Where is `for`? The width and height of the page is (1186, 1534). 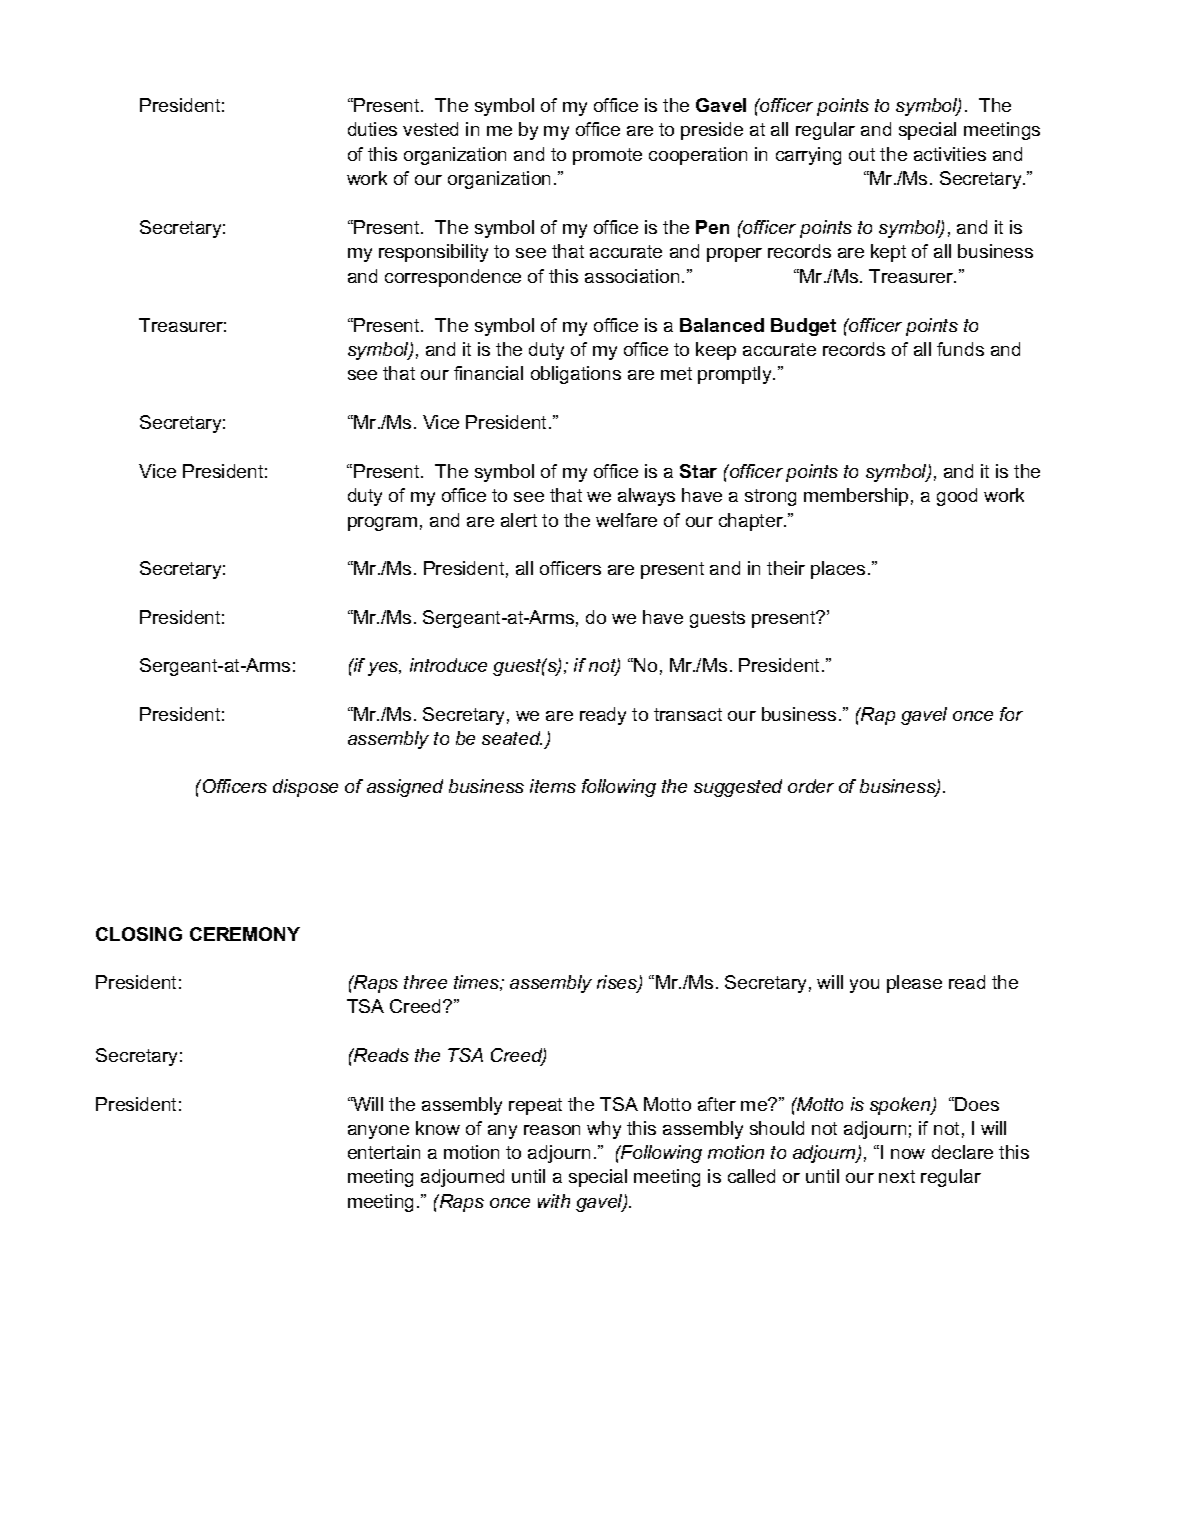
for is located at coordinates (1011, 714).
